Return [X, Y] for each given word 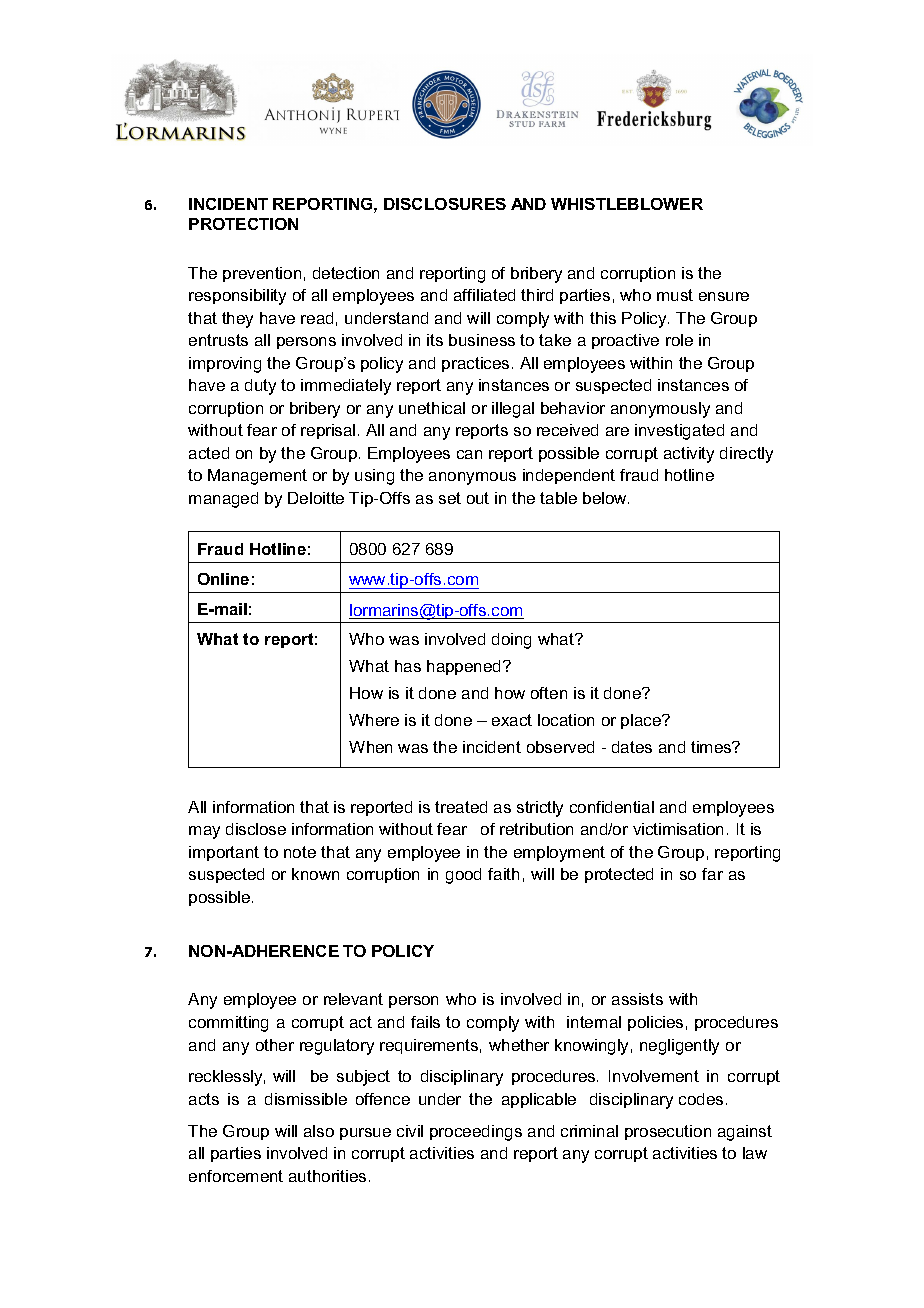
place [642, 721]
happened [465, 667]
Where [374, 720]
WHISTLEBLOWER [627, 204]
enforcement [236, 1176]
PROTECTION [243, 224]
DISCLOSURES [445, 204]
